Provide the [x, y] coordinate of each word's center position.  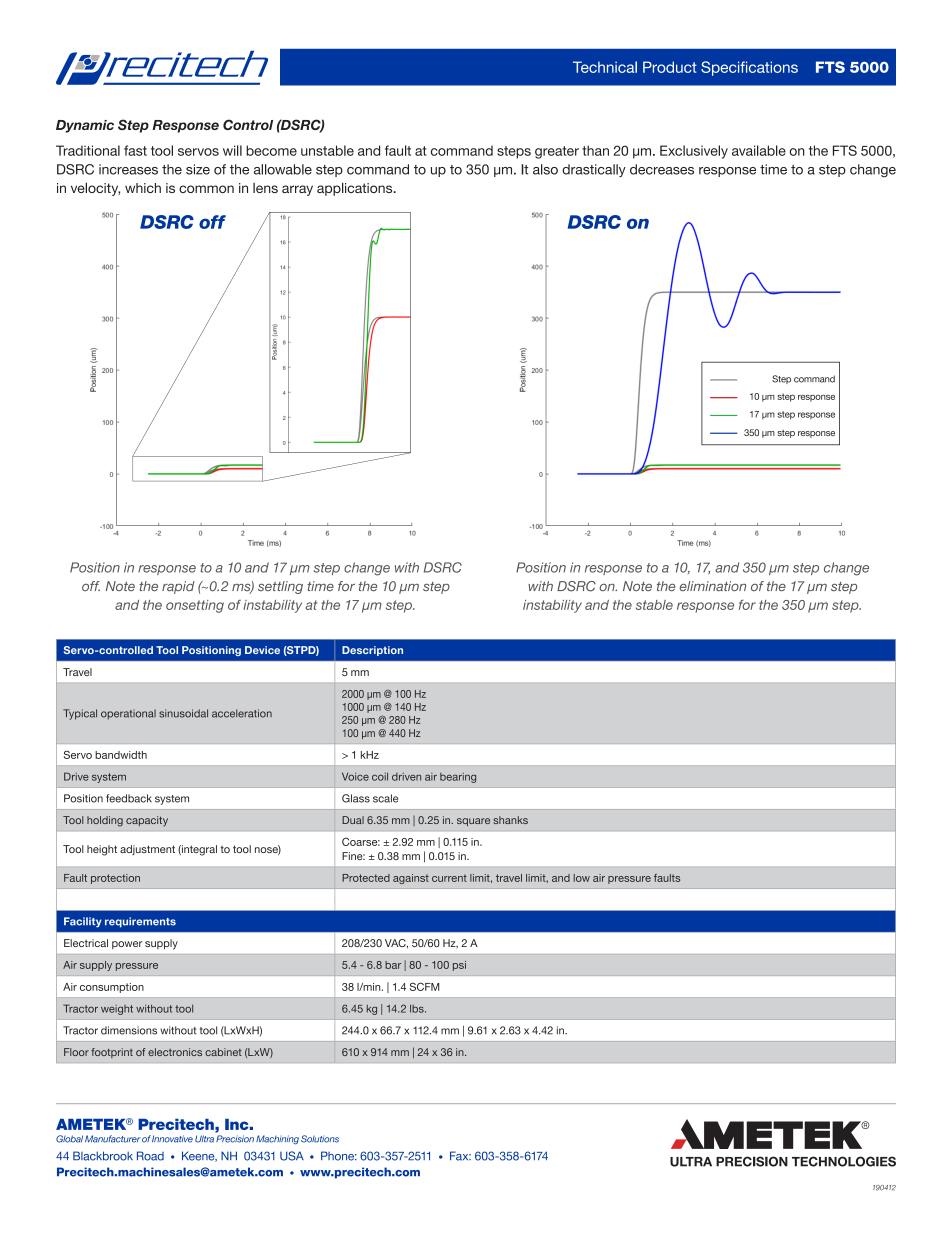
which [143, 188]
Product [670, 67]
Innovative [172, 1139]
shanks [510, 820]
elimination [712, 586]
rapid [178, 587]
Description [372, 651]
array [297, 190]
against [411, 879]
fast [135, 150]
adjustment [147, 850]
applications [356, 189]
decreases [662, 169]
